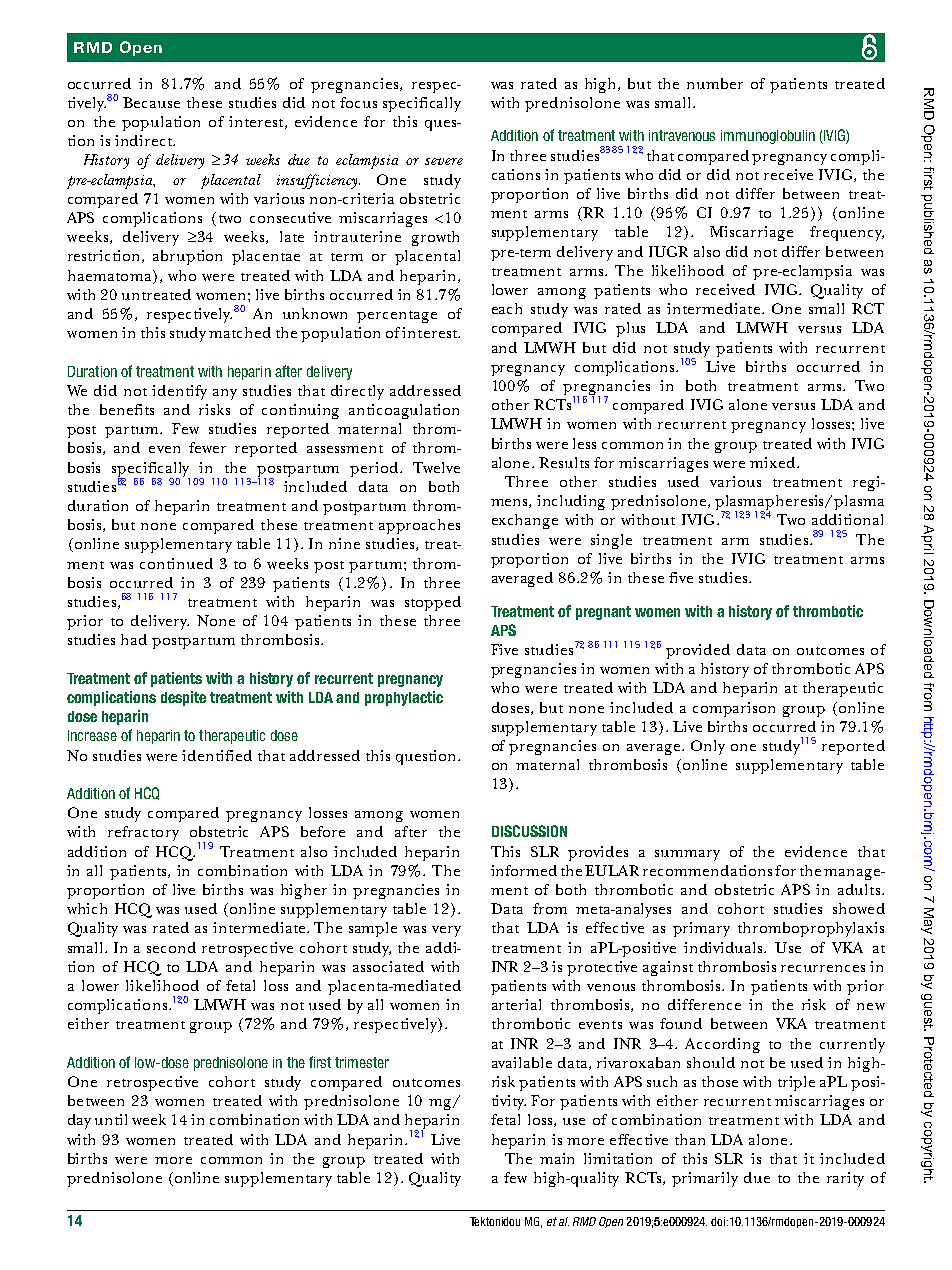  Describe the element at coordinates (134, 639) in the screenshot. I see `had` at that location.
